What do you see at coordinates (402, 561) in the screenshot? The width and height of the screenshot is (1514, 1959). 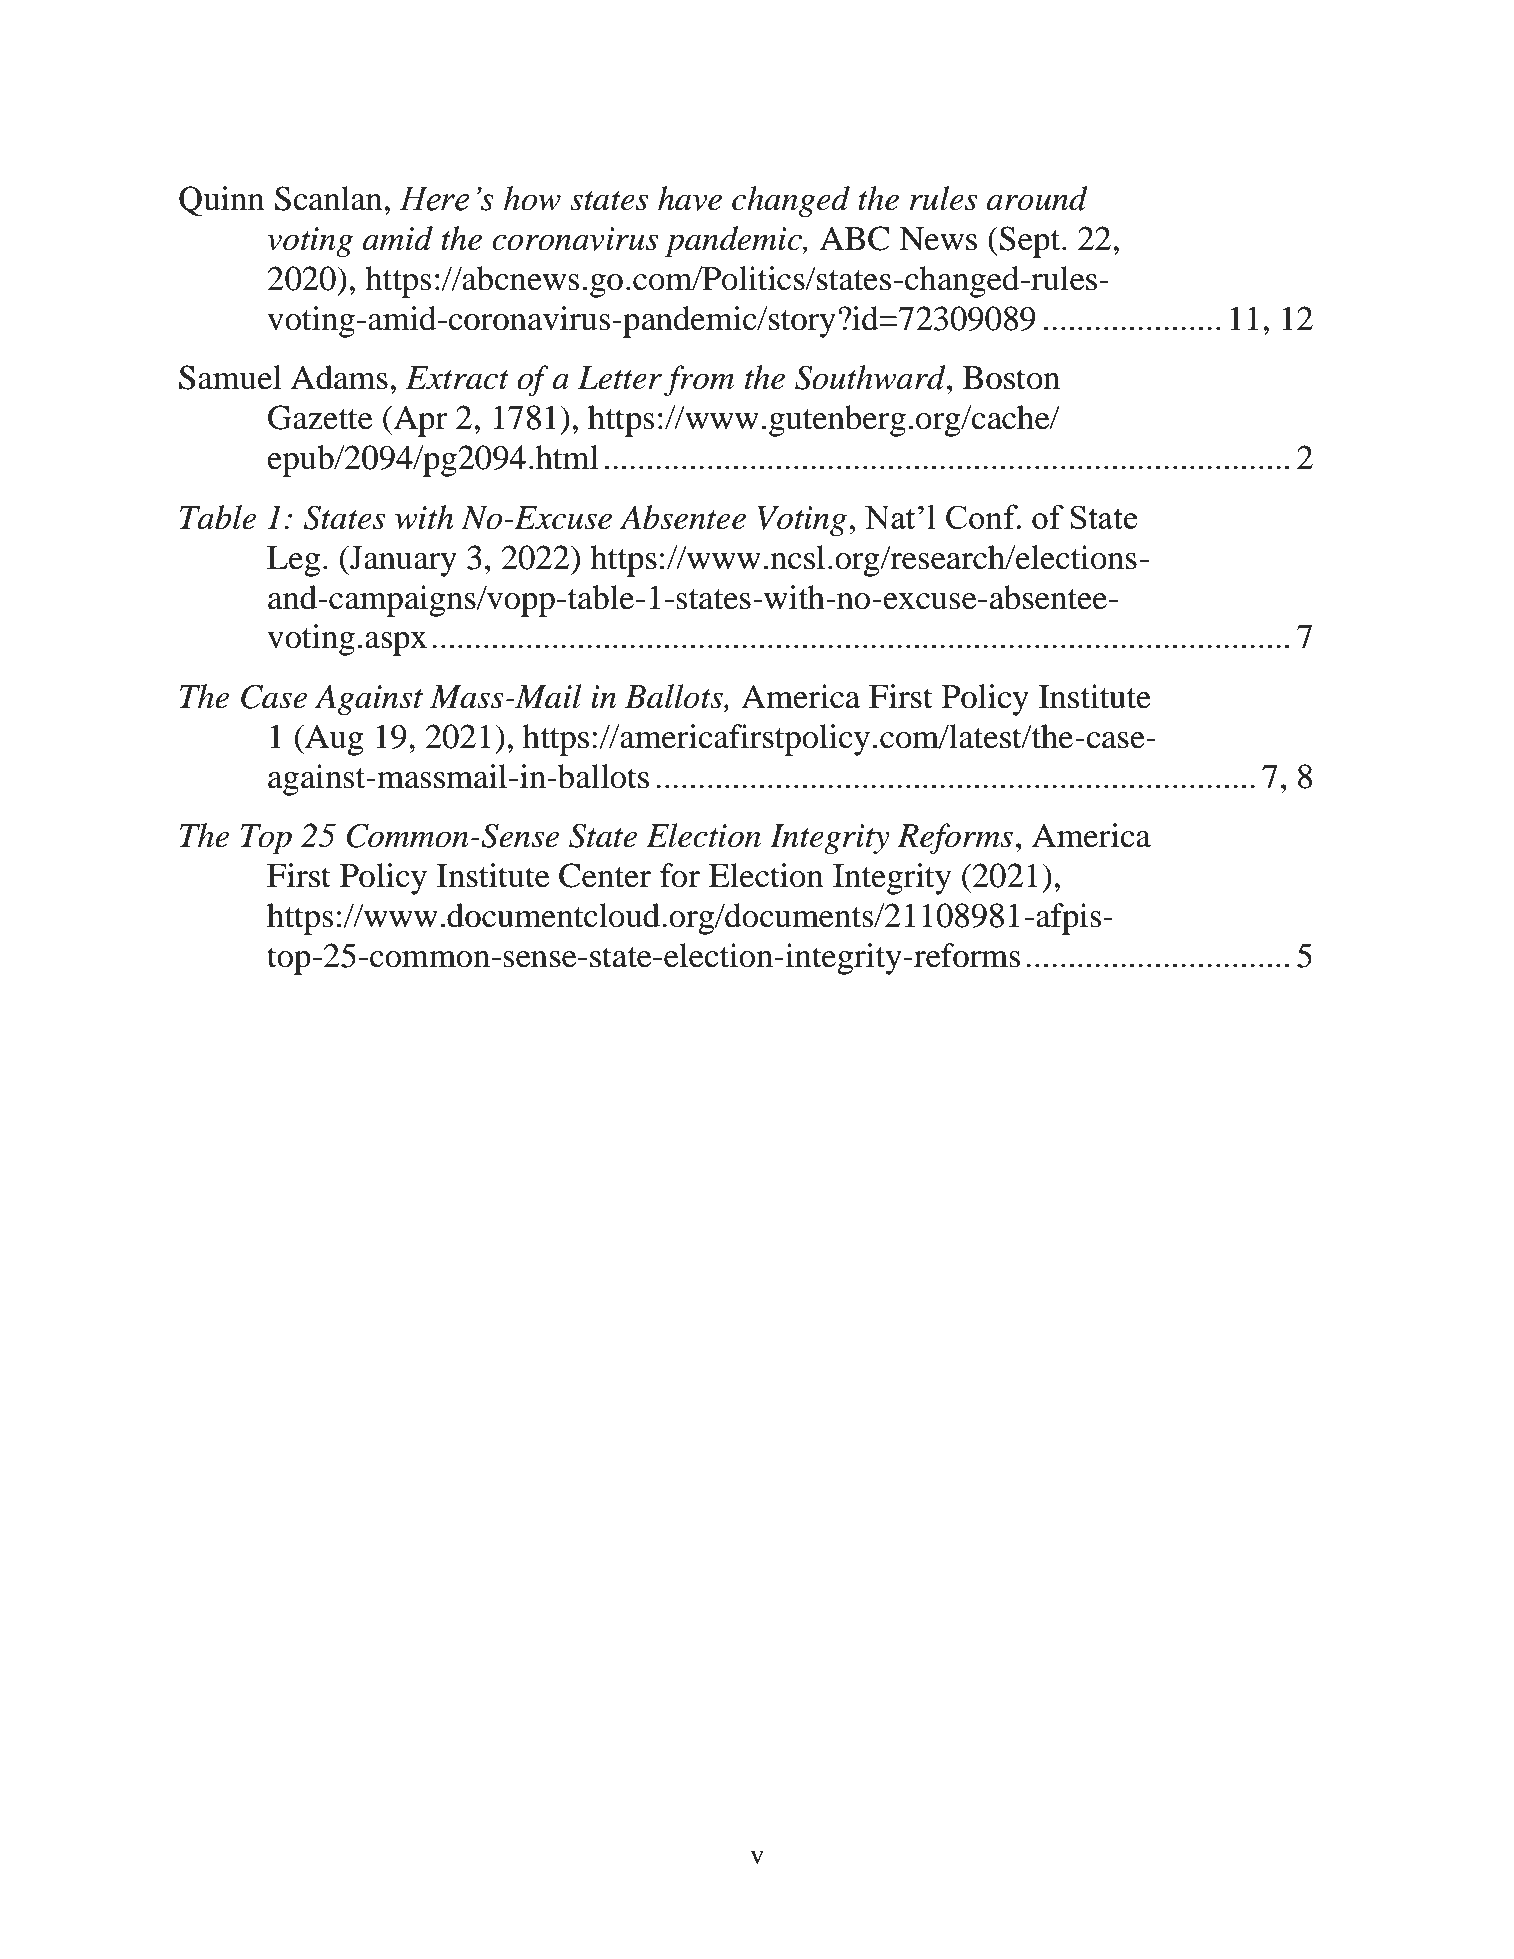 I see `January` at bounding box center [402, 561].
